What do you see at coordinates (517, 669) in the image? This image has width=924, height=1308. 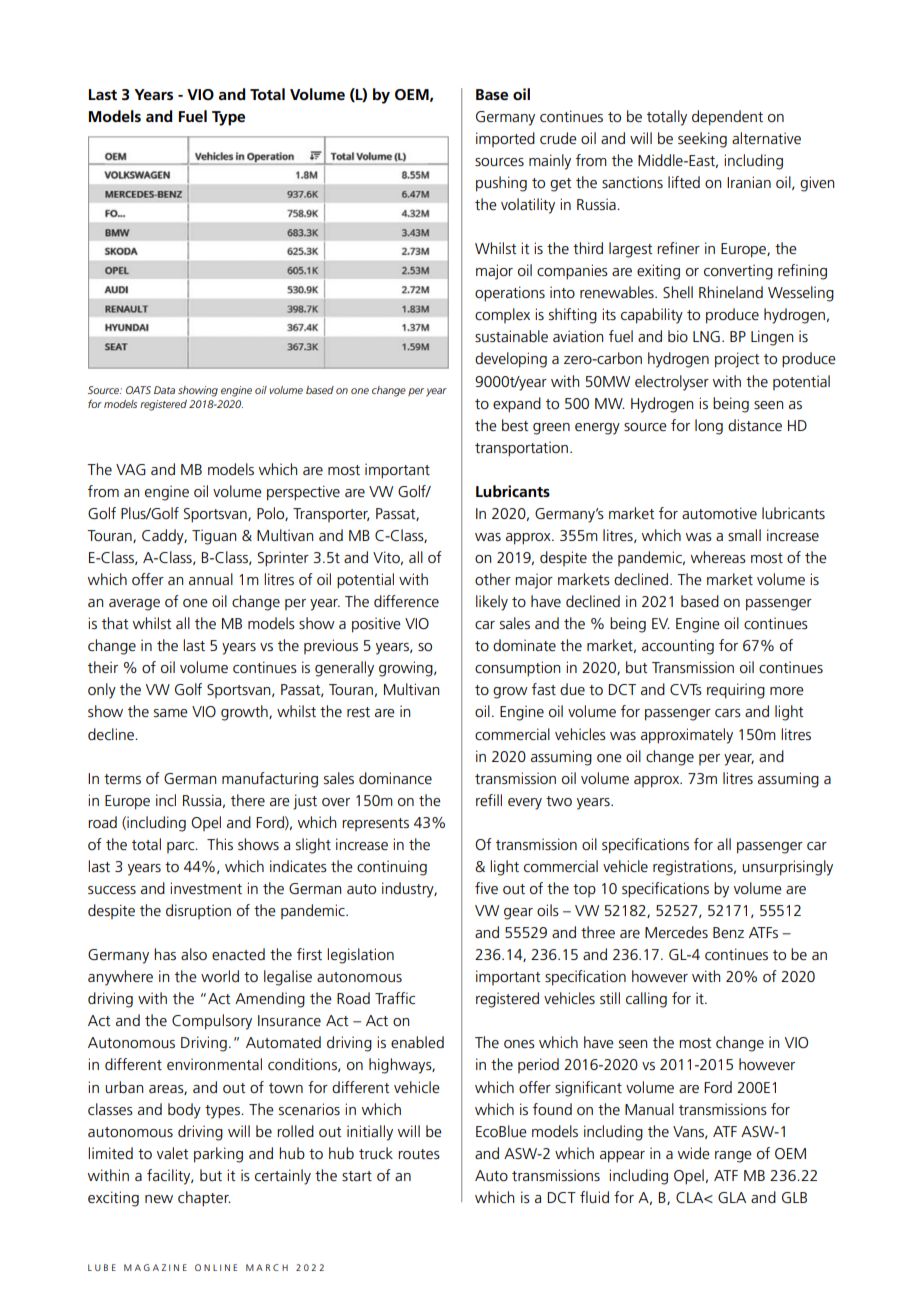 I see `consumption` at bounding box center [517, 669].
